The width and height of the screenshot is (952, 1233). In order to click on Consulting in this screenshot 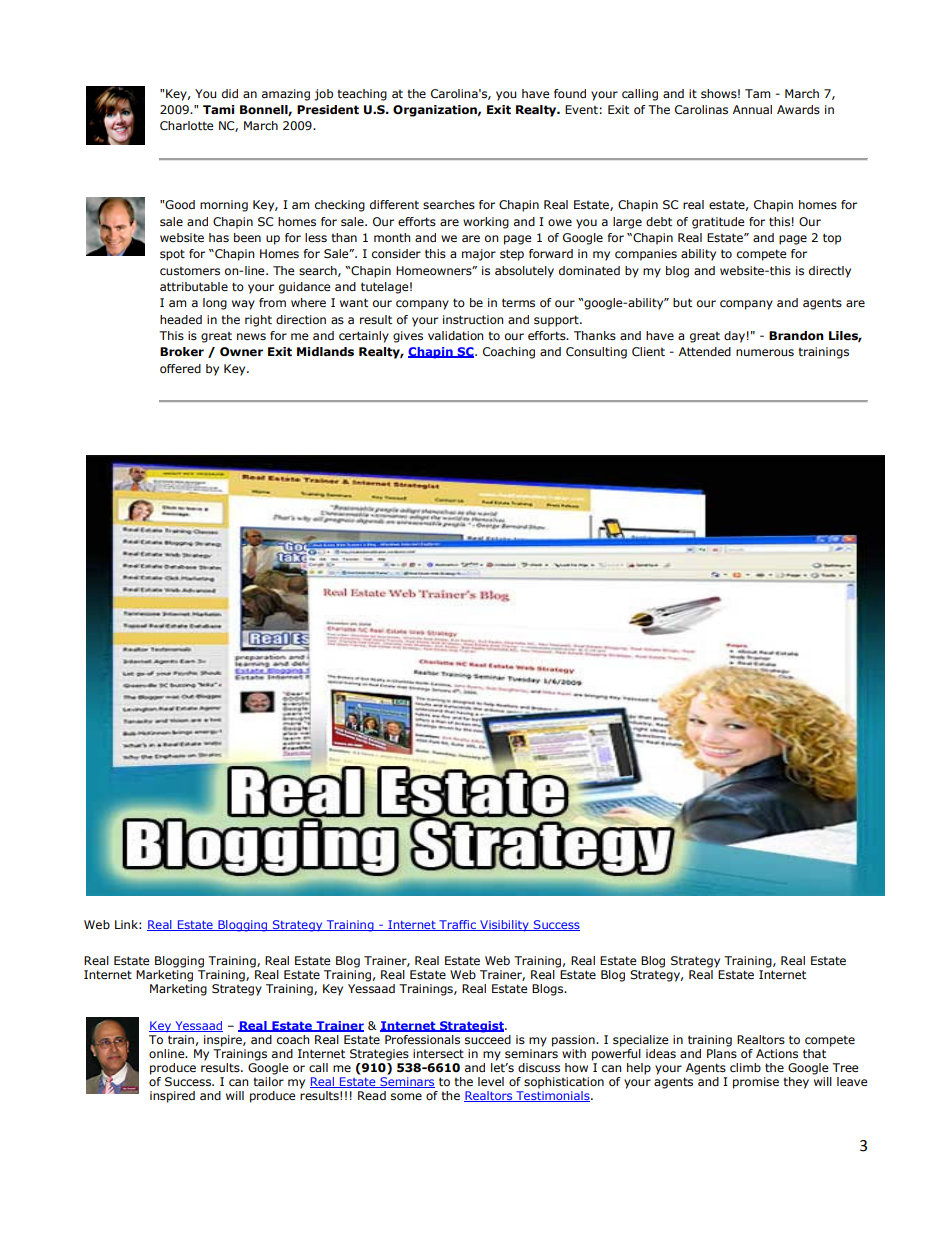, I will do `click(596, 353)`.
